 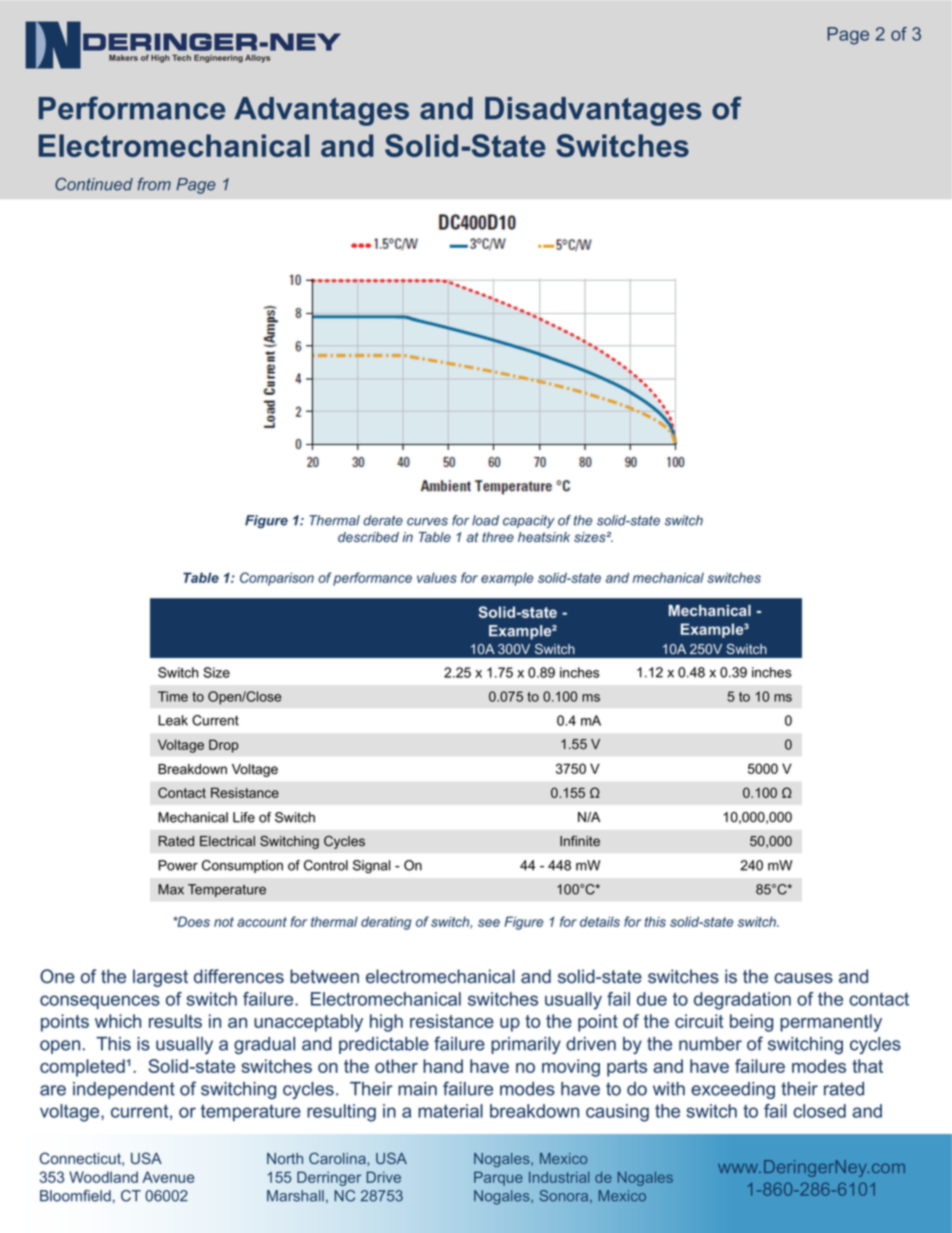 I want to click on Max, so click(x=171, y=889).
